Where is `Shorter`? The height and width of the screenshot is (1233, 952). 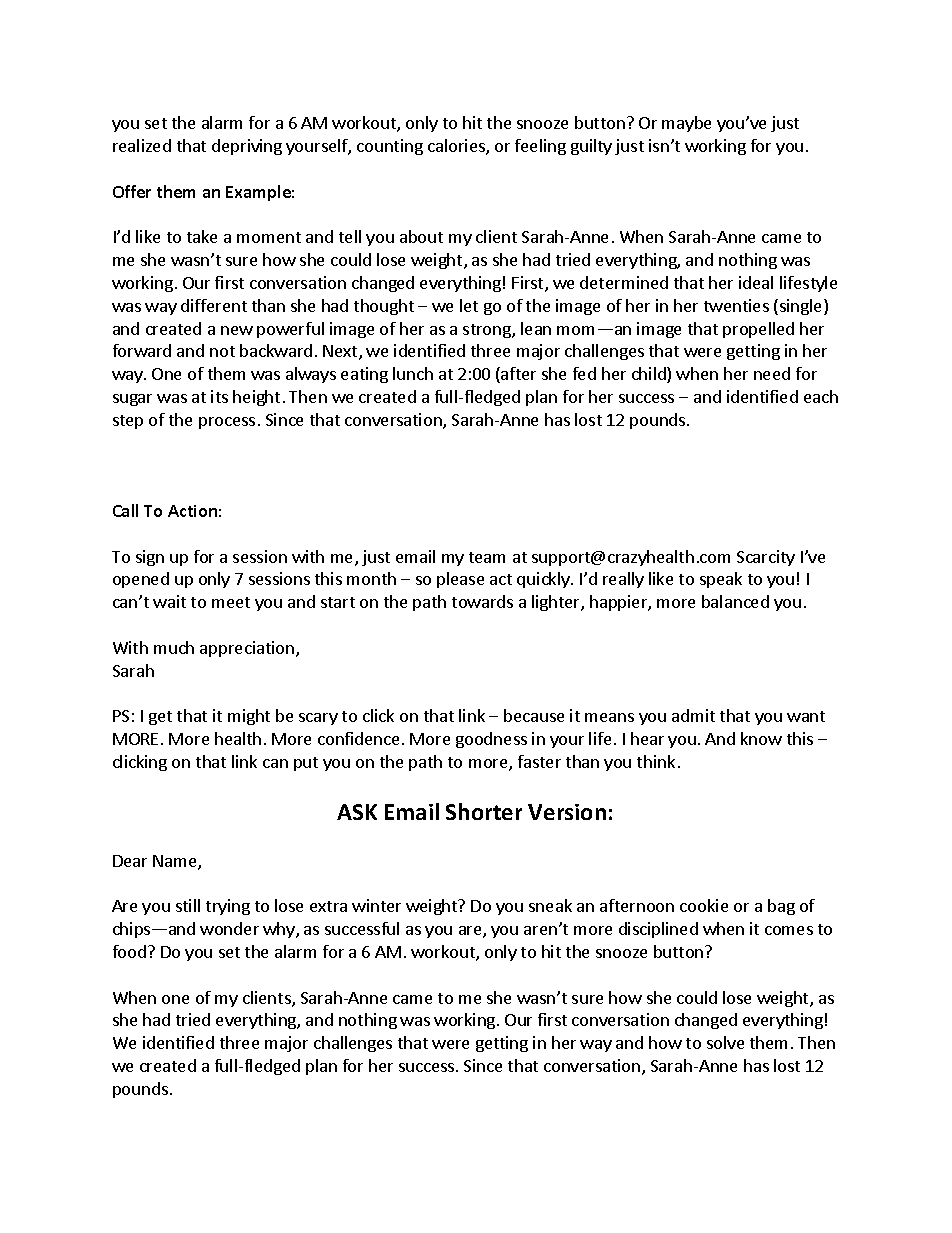
Shorter is located at coordinates (484, 811).
